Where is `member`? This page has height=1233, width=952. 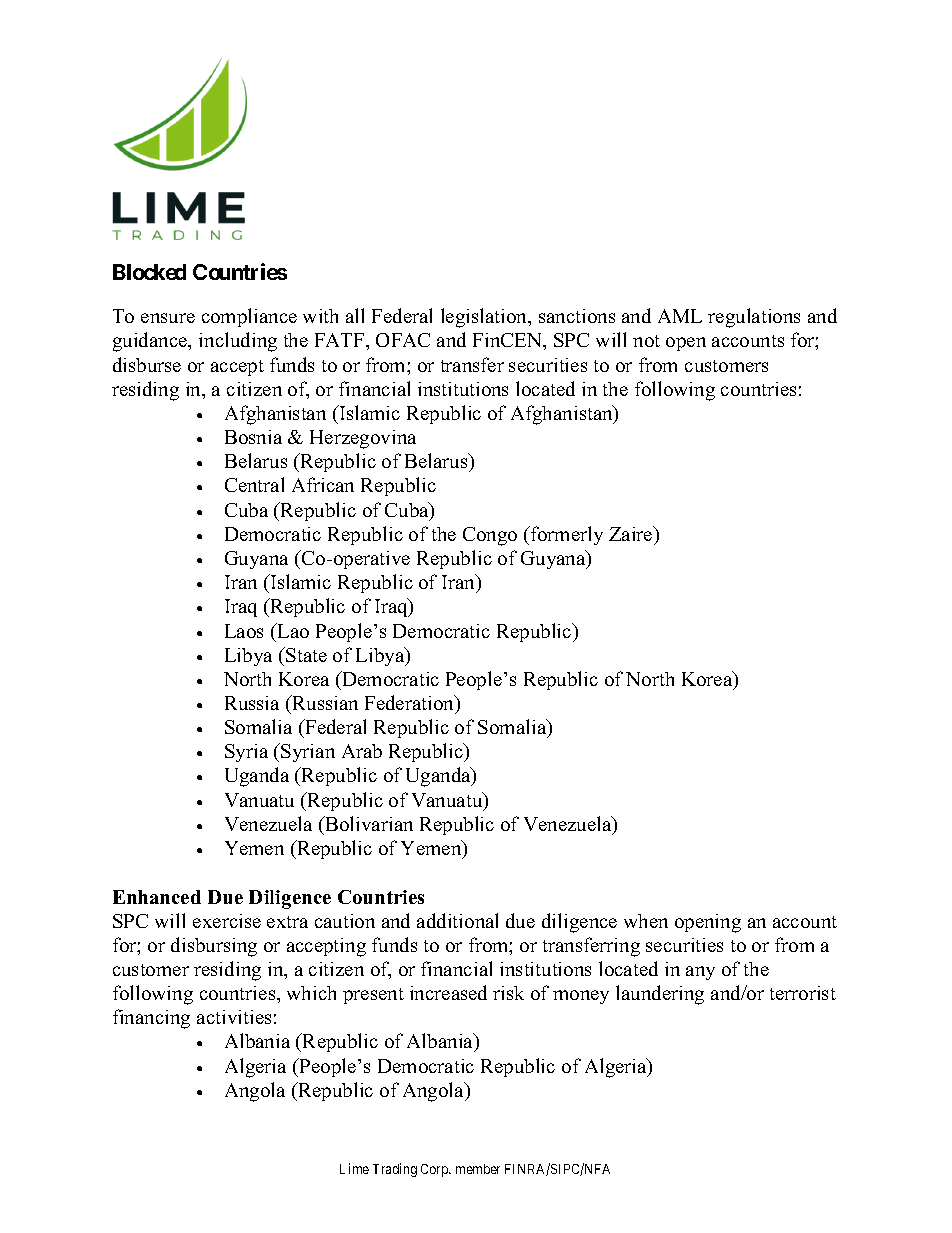
member is located at coordinates (478, 1169).
